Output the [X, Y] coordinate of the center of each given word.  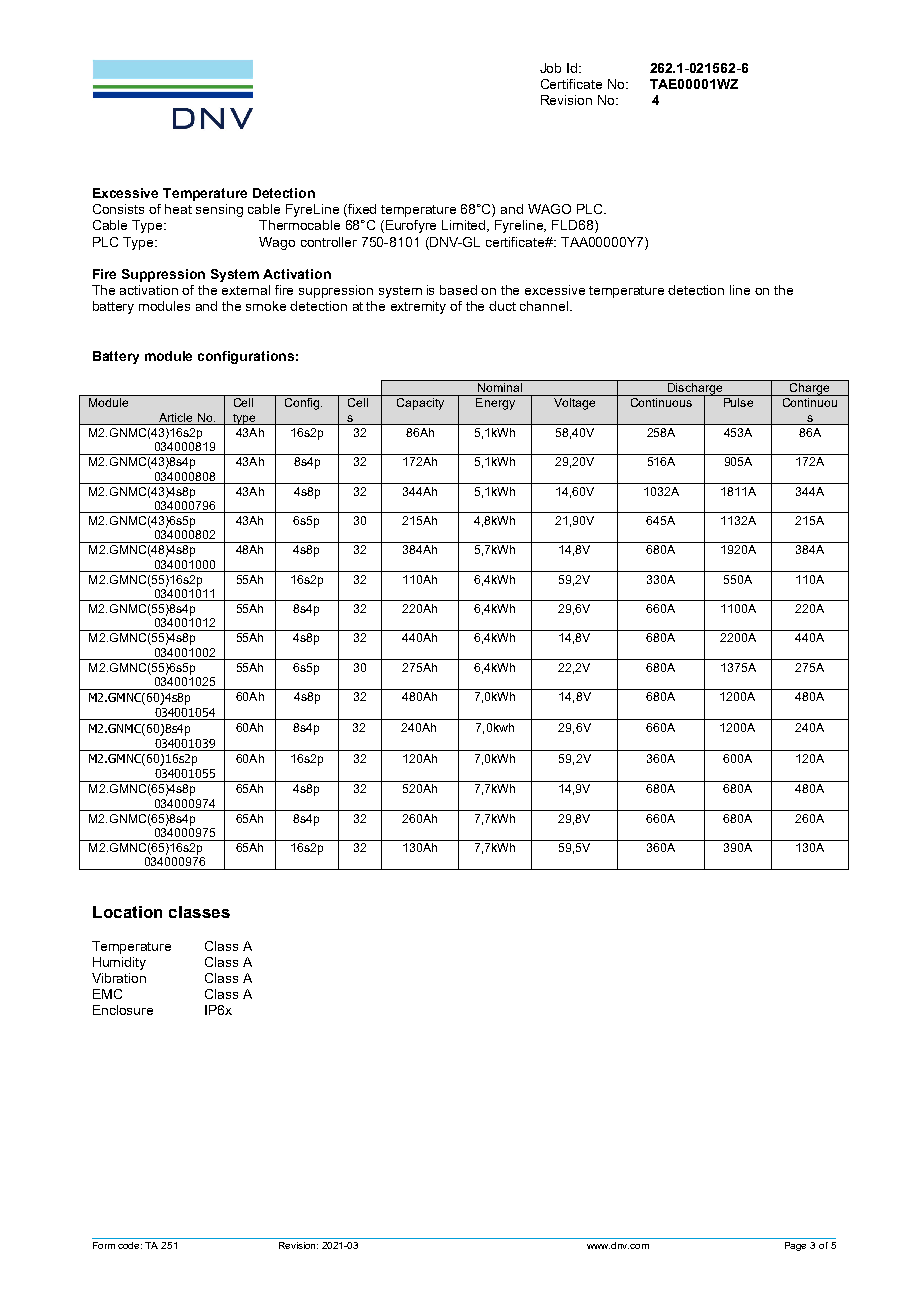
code [130, 1245]
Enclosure [123, 1010]
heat [178, 209]
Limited [465, 226]
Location [127, 912]
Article [175, 417]
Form [104, 1245]
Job [550, 68]
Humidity [119, 963]
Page [795, 1246]
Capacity [420, 404]
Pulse [738, 402]
